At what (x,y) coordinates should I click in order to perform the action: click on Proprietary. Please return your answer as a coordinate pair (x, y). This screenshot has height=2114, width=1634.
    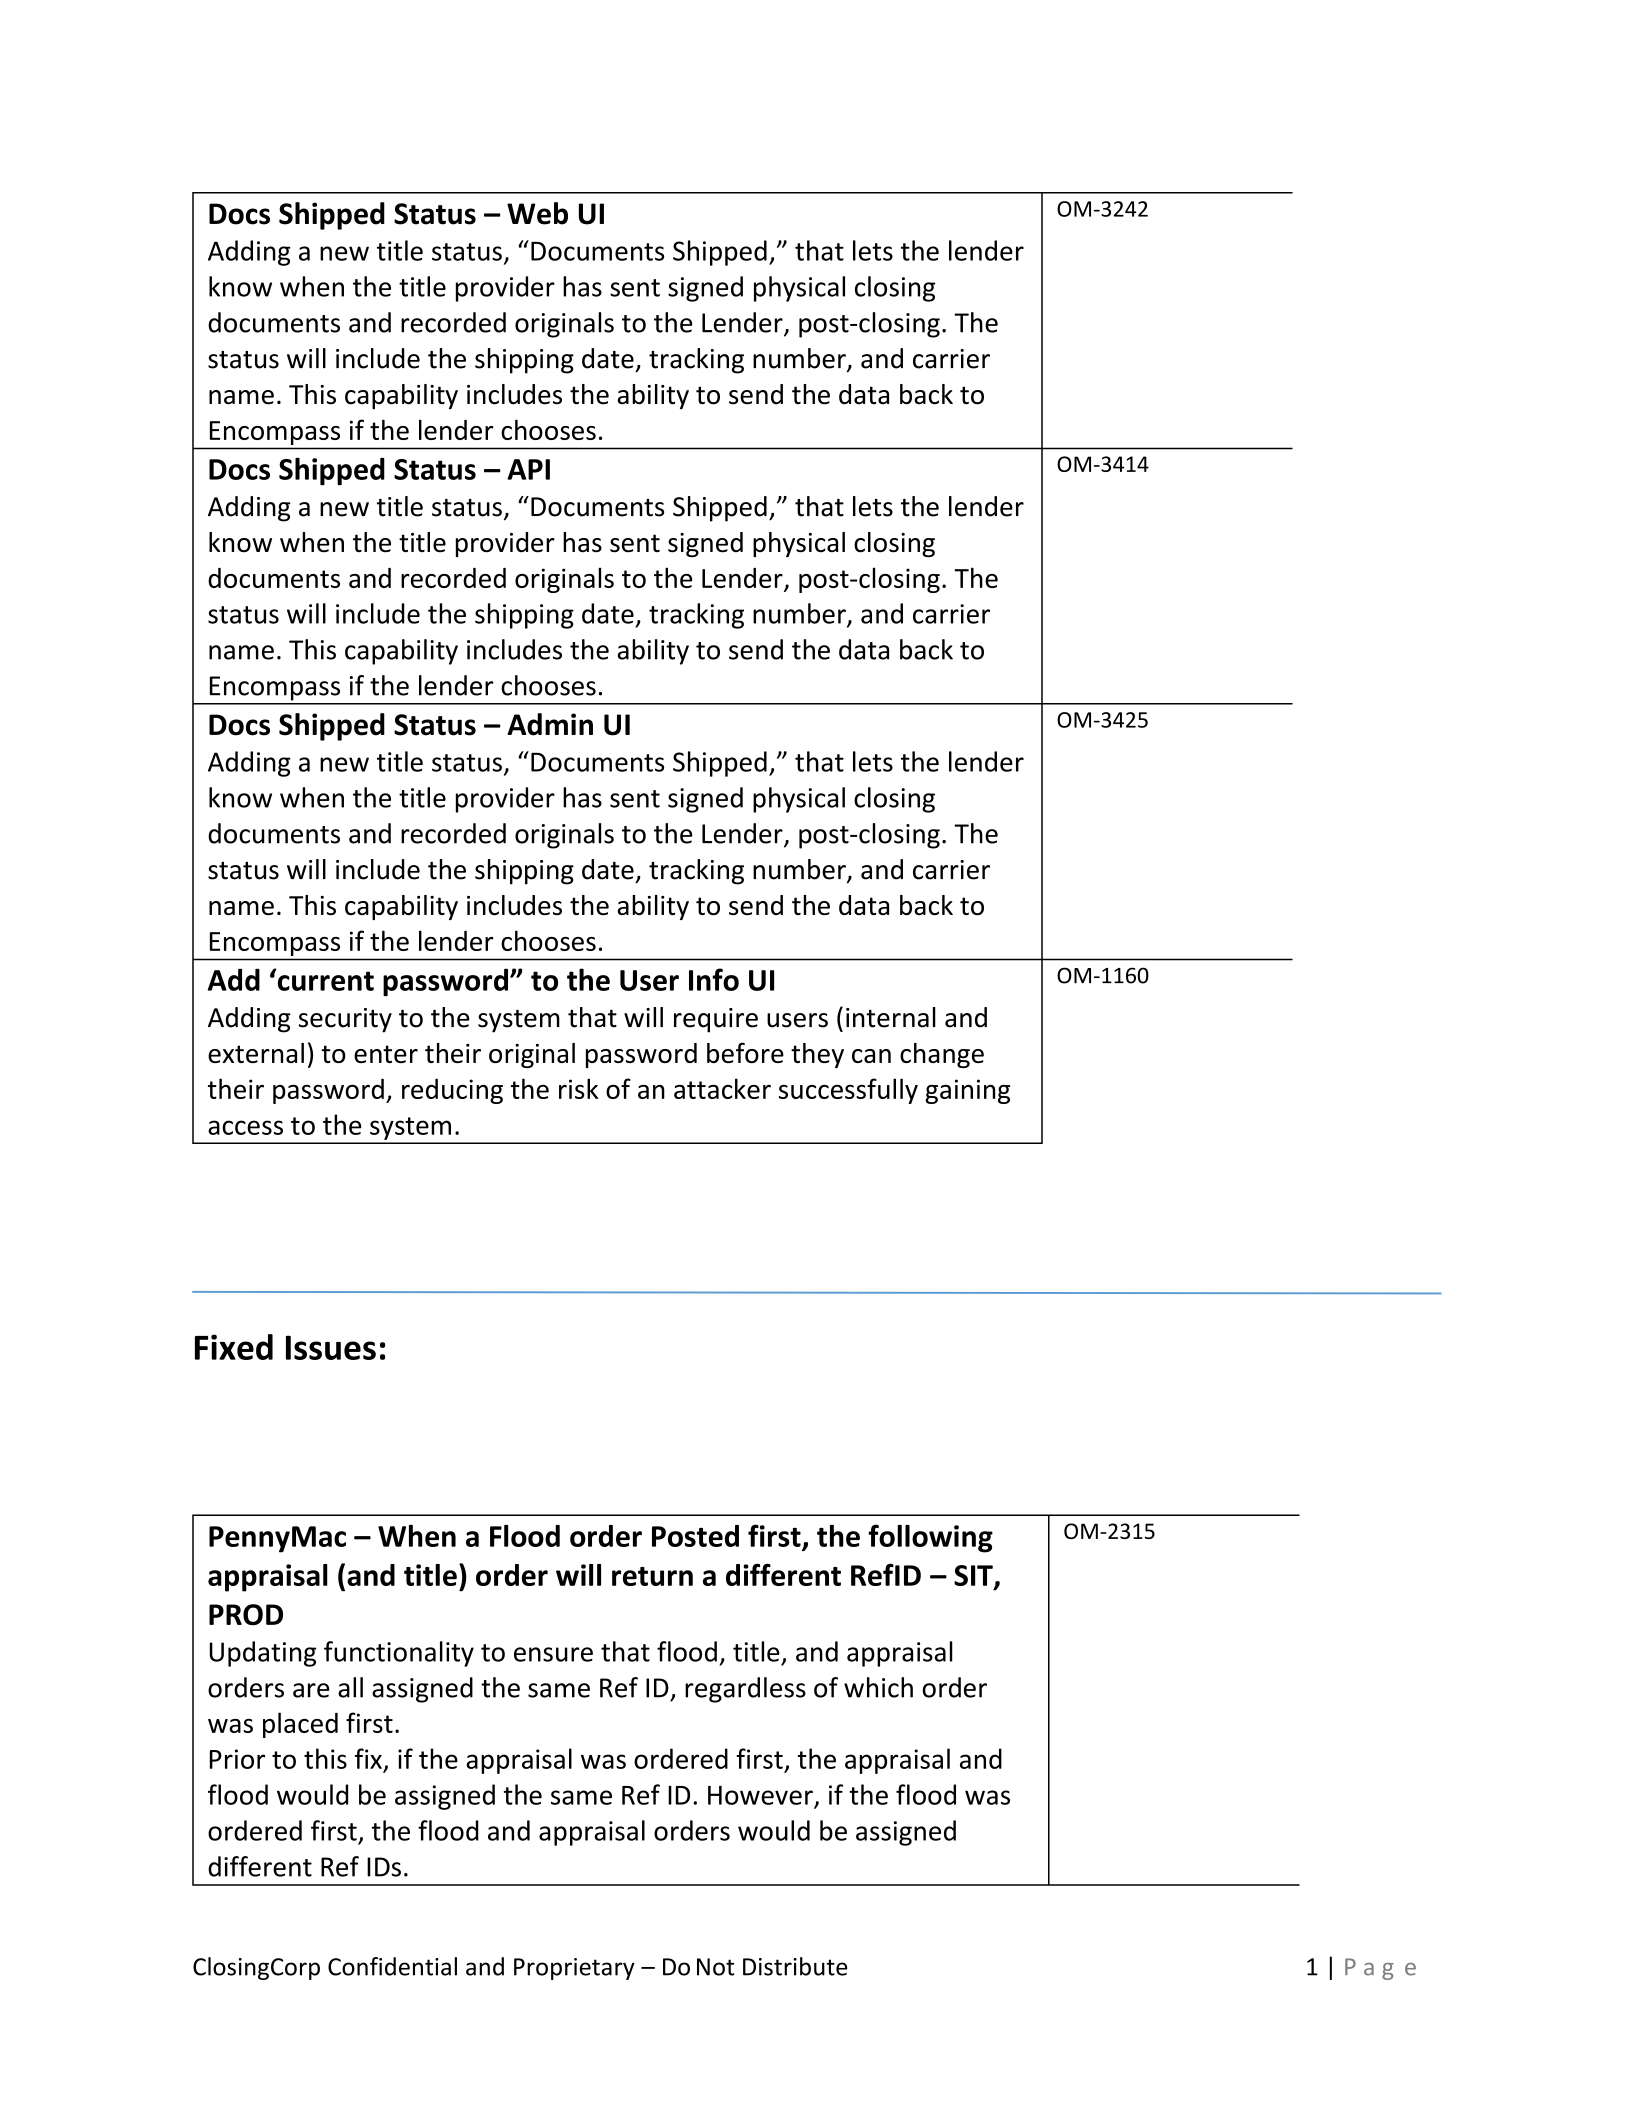
    Looking at the image, I should click on (574, 1969).
